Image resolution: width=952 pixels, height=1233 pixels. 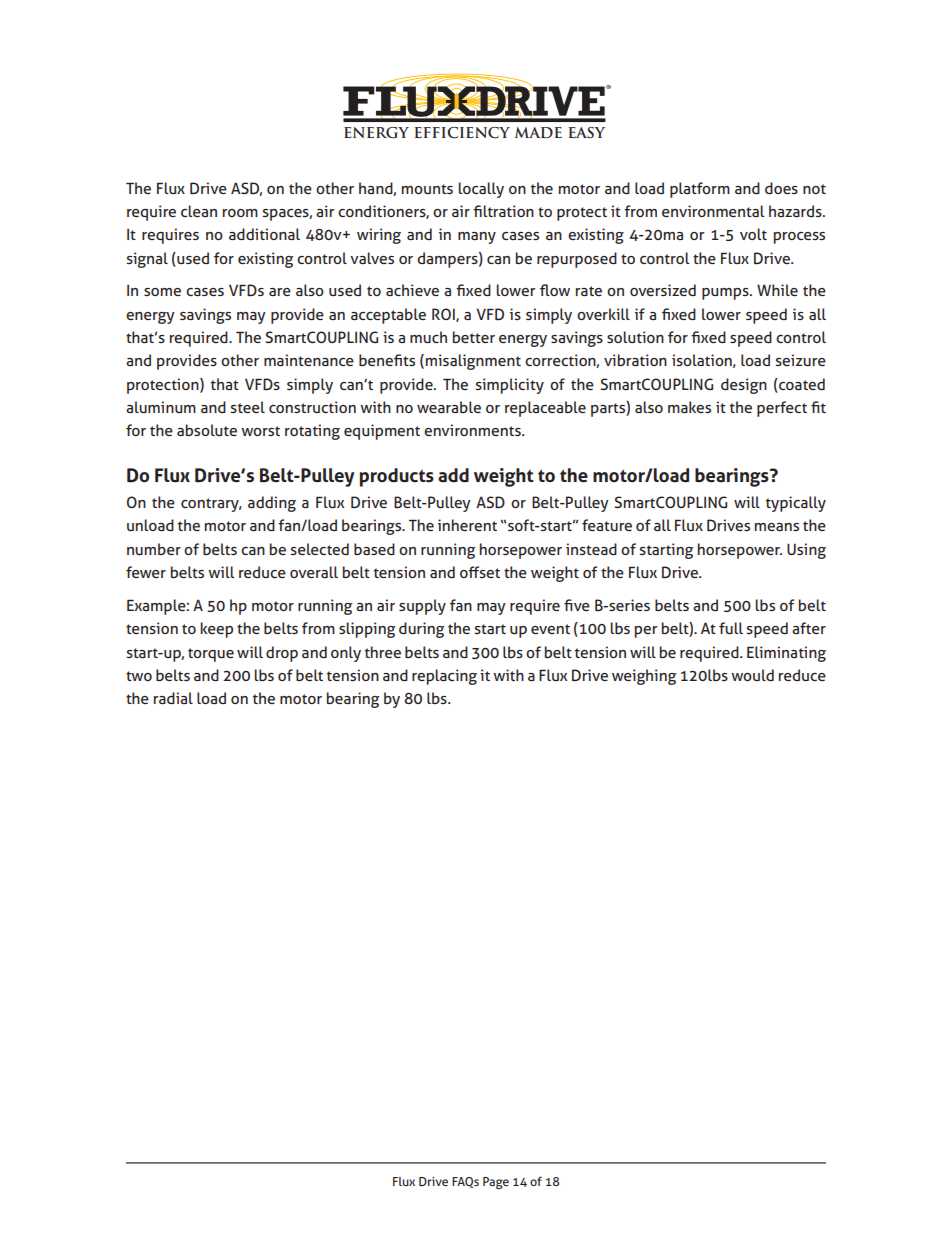 What do you see at coordinates (700, 190) in the screenshot?
I see `platform` at bounding box center [700, 190].
